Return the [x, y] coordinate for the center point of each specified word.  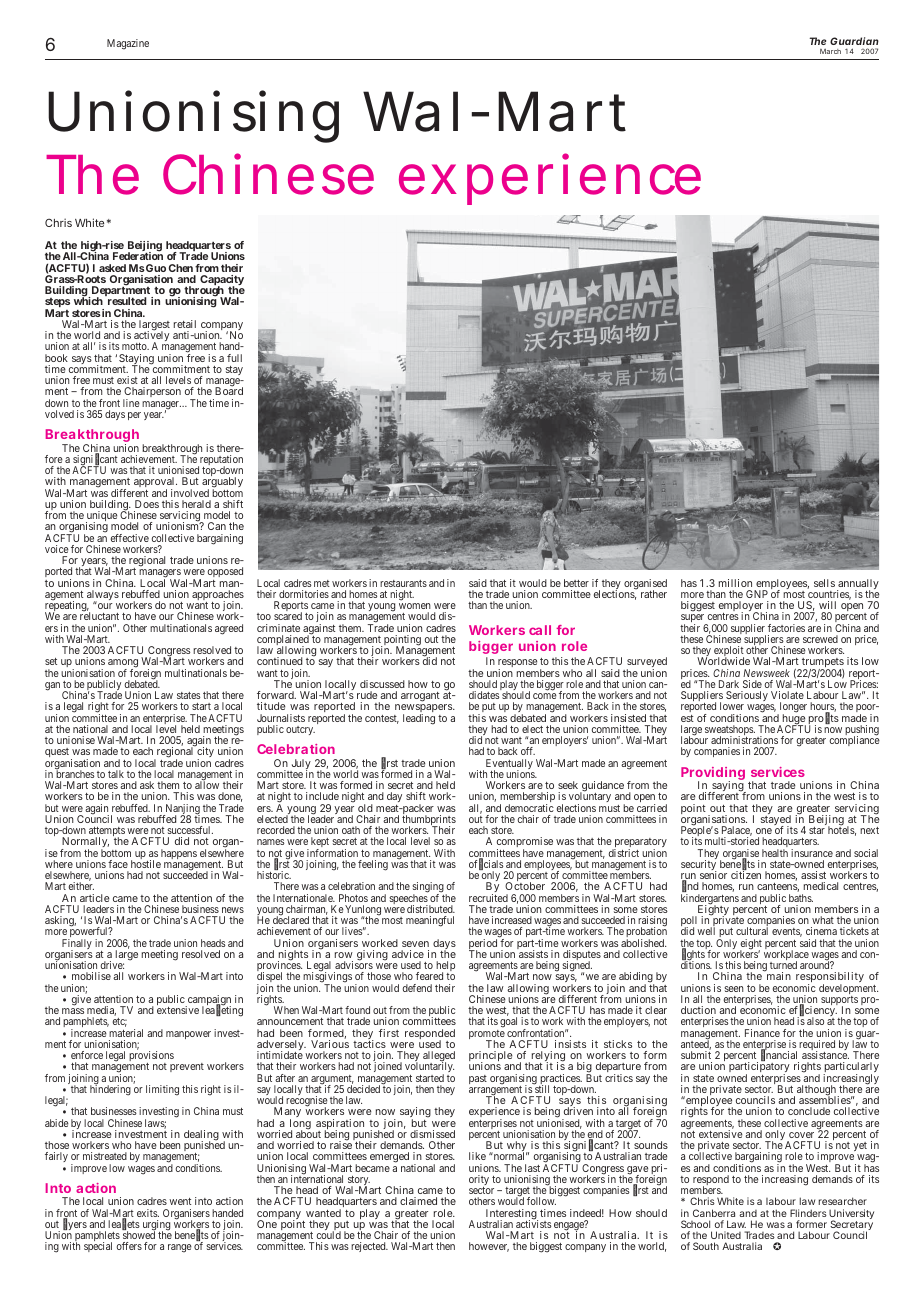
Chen [181, 268]
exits [148, 1213]
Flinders [808, 1213]
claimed [418, 1201]
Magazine [128, 44]
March [830, 51]
